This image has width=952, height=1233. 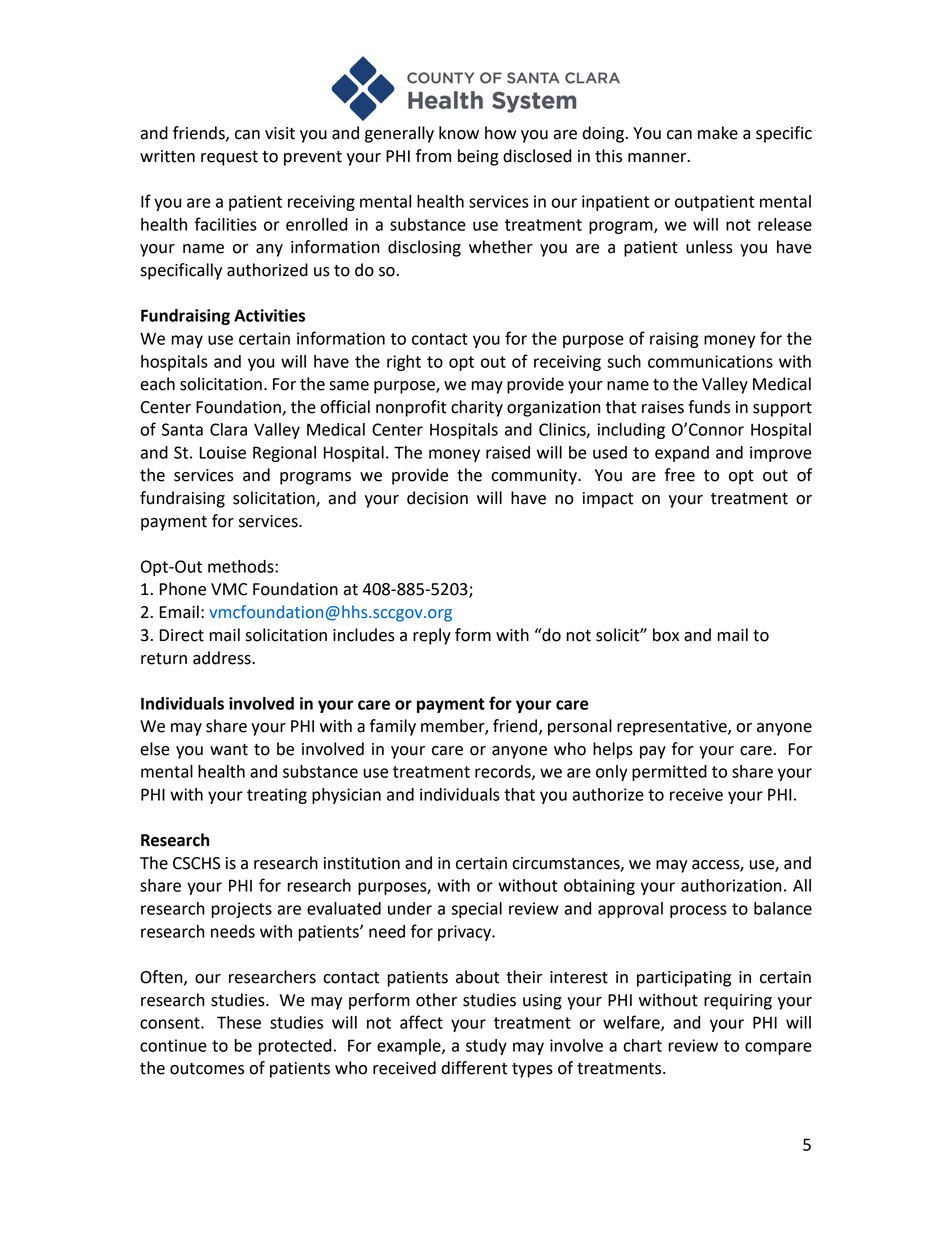 What do you see at coordinates (486, 1047) in the image?
I see `study` at bounding box center [486, 1047].
